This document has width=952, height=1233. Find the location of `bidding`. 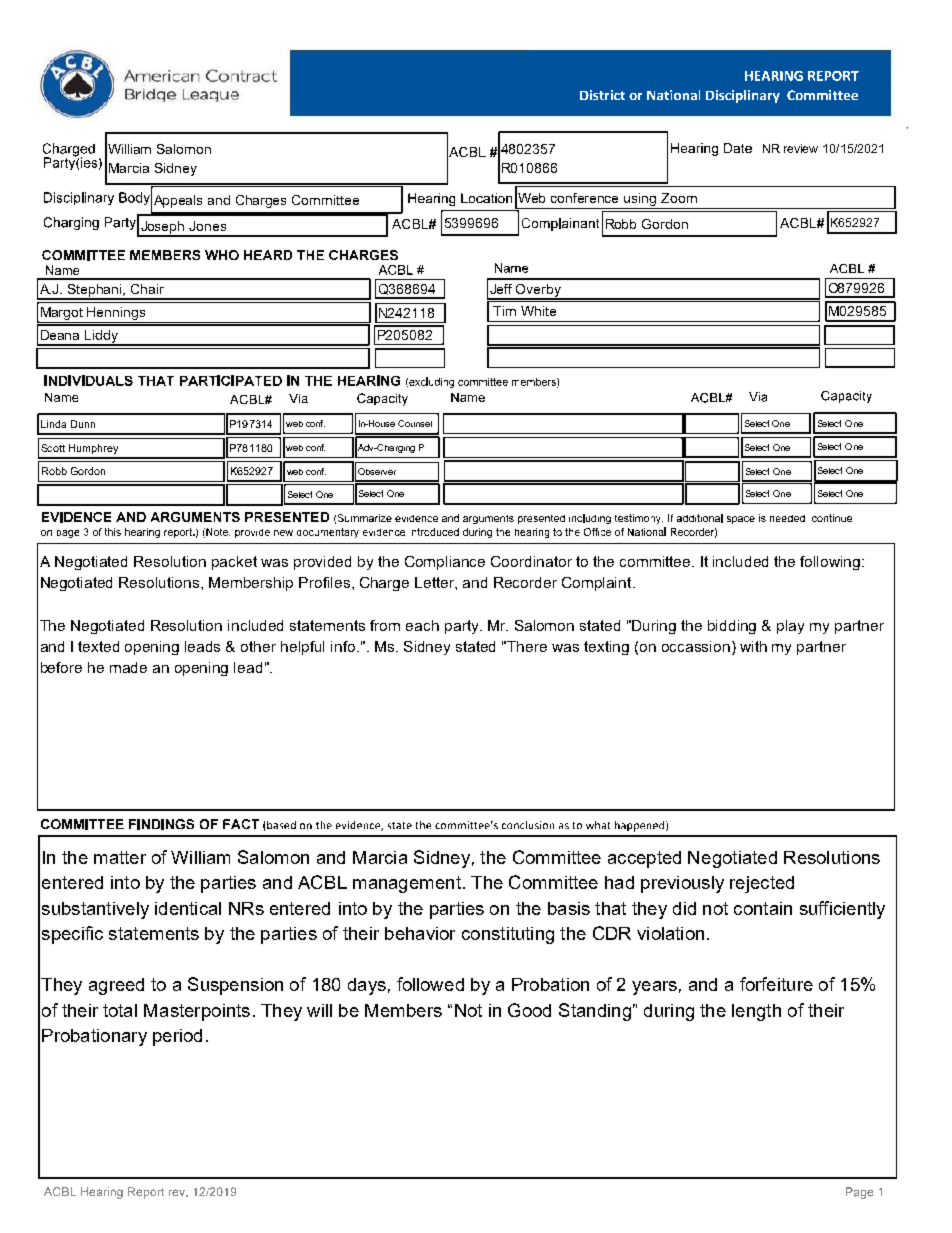

bidding is located at coordinates (732, 627).
